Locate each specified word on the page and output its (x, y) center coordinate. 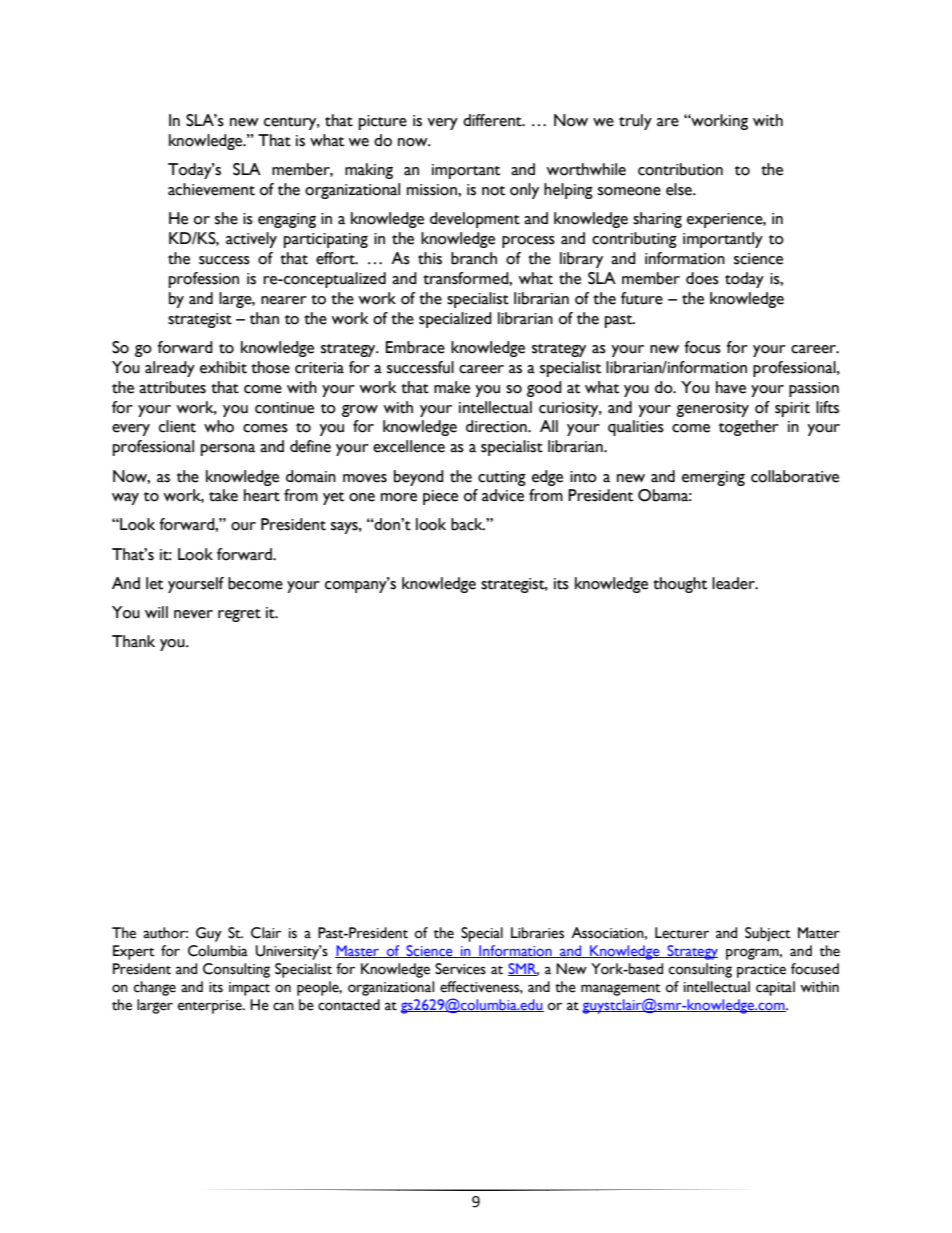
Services (460, 969)
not (493, 191)
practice (761, 971)
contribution (680, 169)
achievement (211, 189)
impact (249, 989)
